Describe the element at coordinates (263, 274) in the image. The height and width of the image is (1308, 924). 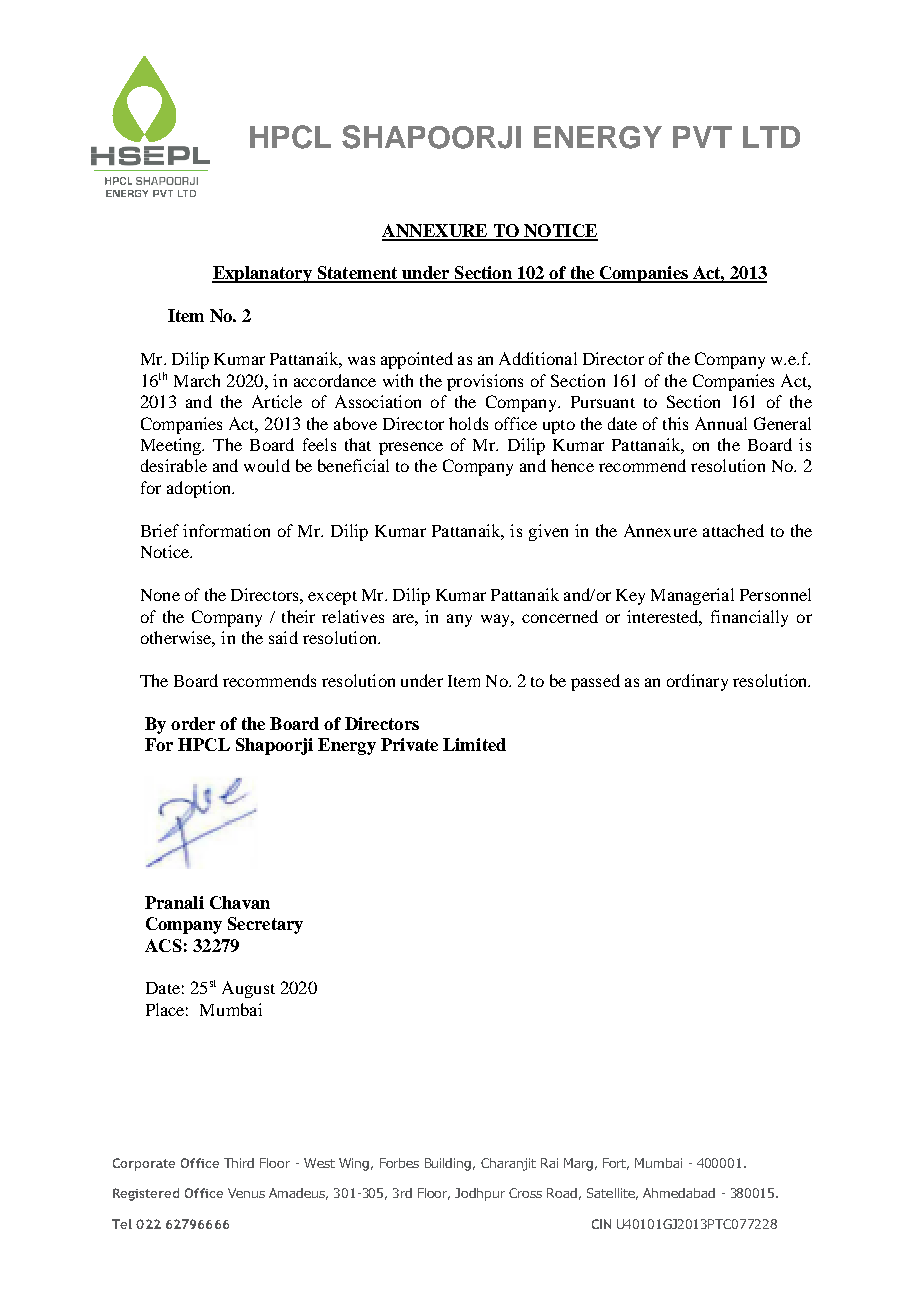
I see `Explanatory` at that location.
